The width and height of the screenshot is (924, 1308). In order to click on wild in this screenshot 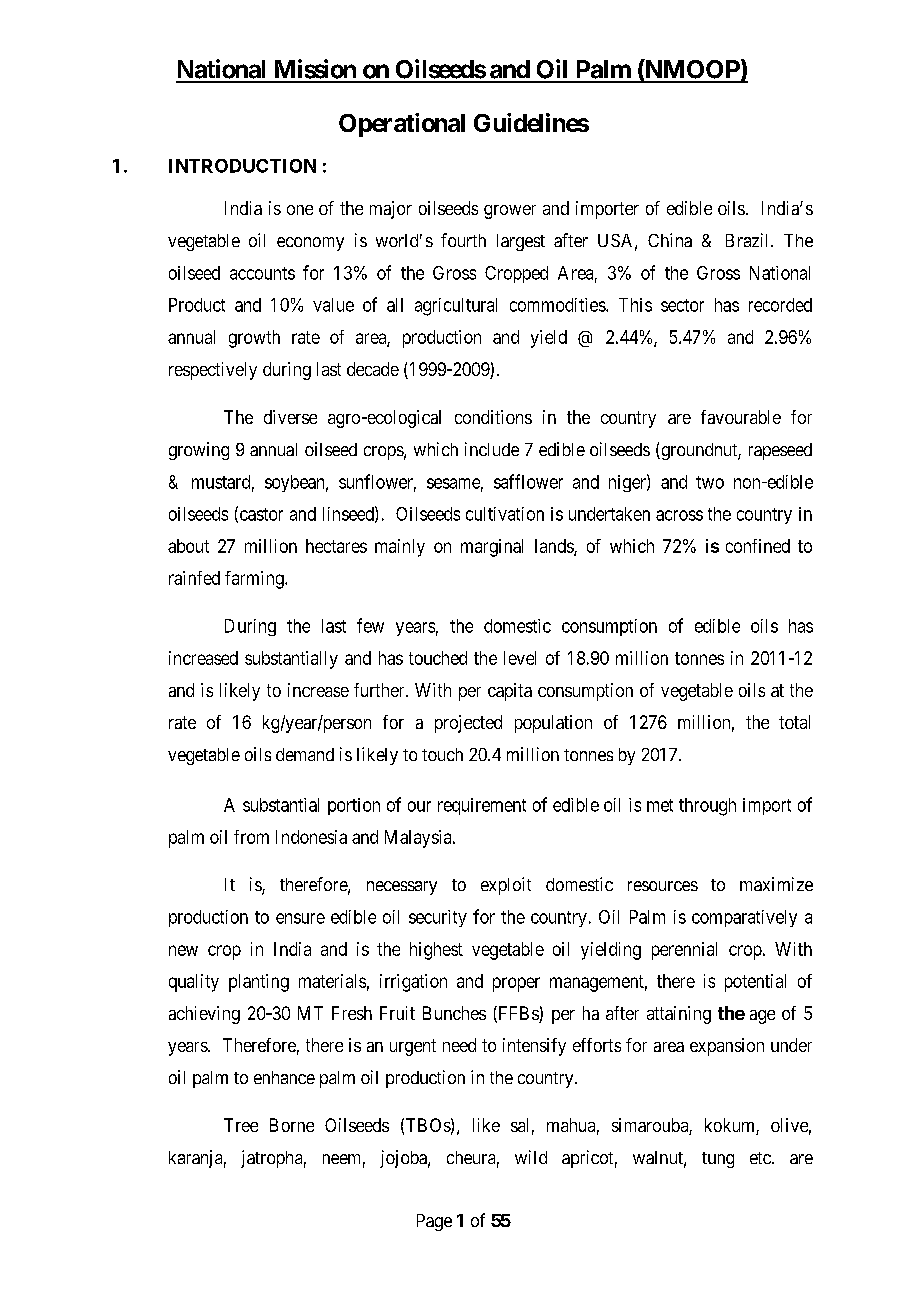, I will do `click(531, 1157)`.
